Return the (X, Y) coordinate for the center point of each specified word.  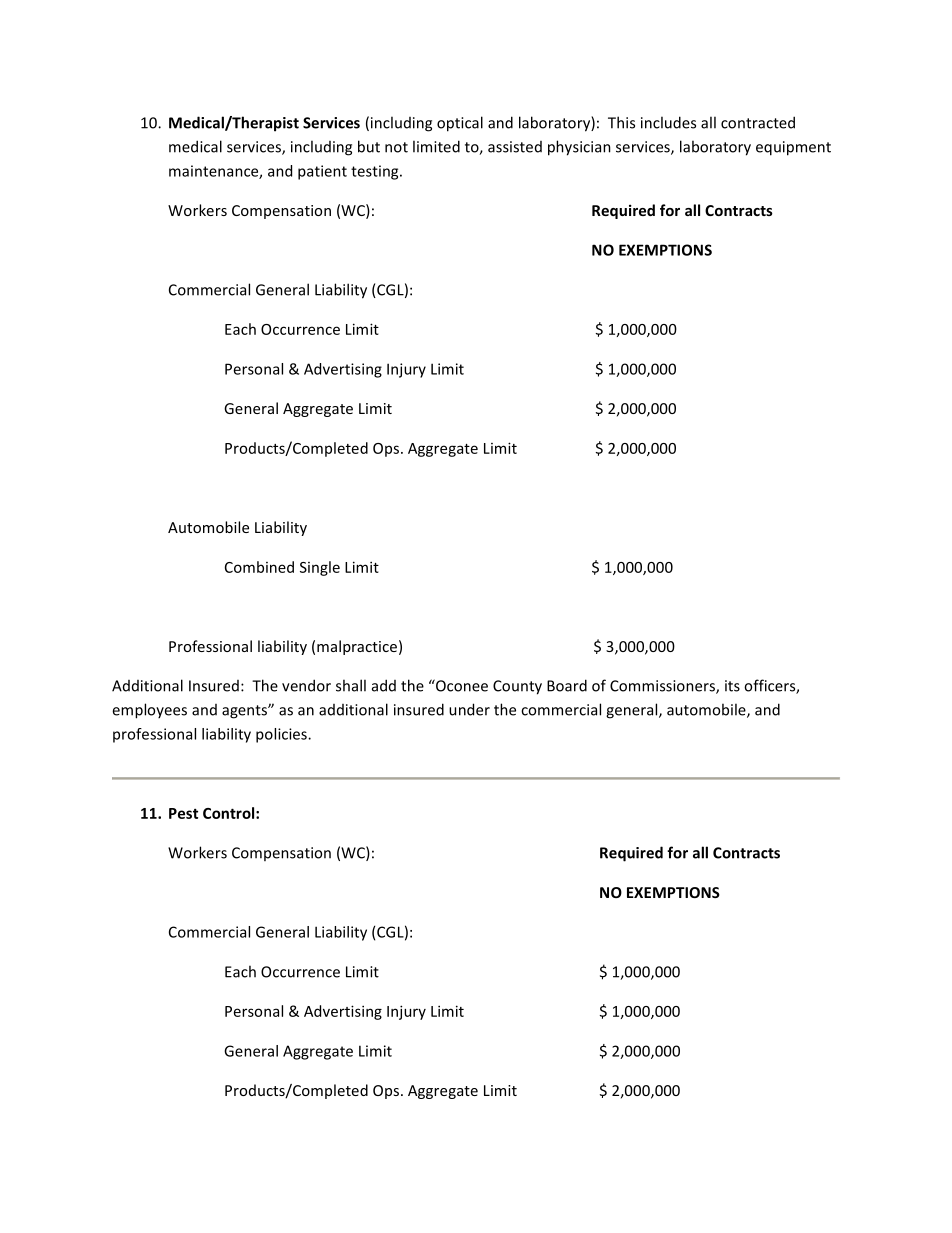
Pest (183, 813)
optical (460, 124)
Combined (259, 567)
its (732, 686)
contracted (758, 122)
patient (322, 172)
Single (320, 568)
